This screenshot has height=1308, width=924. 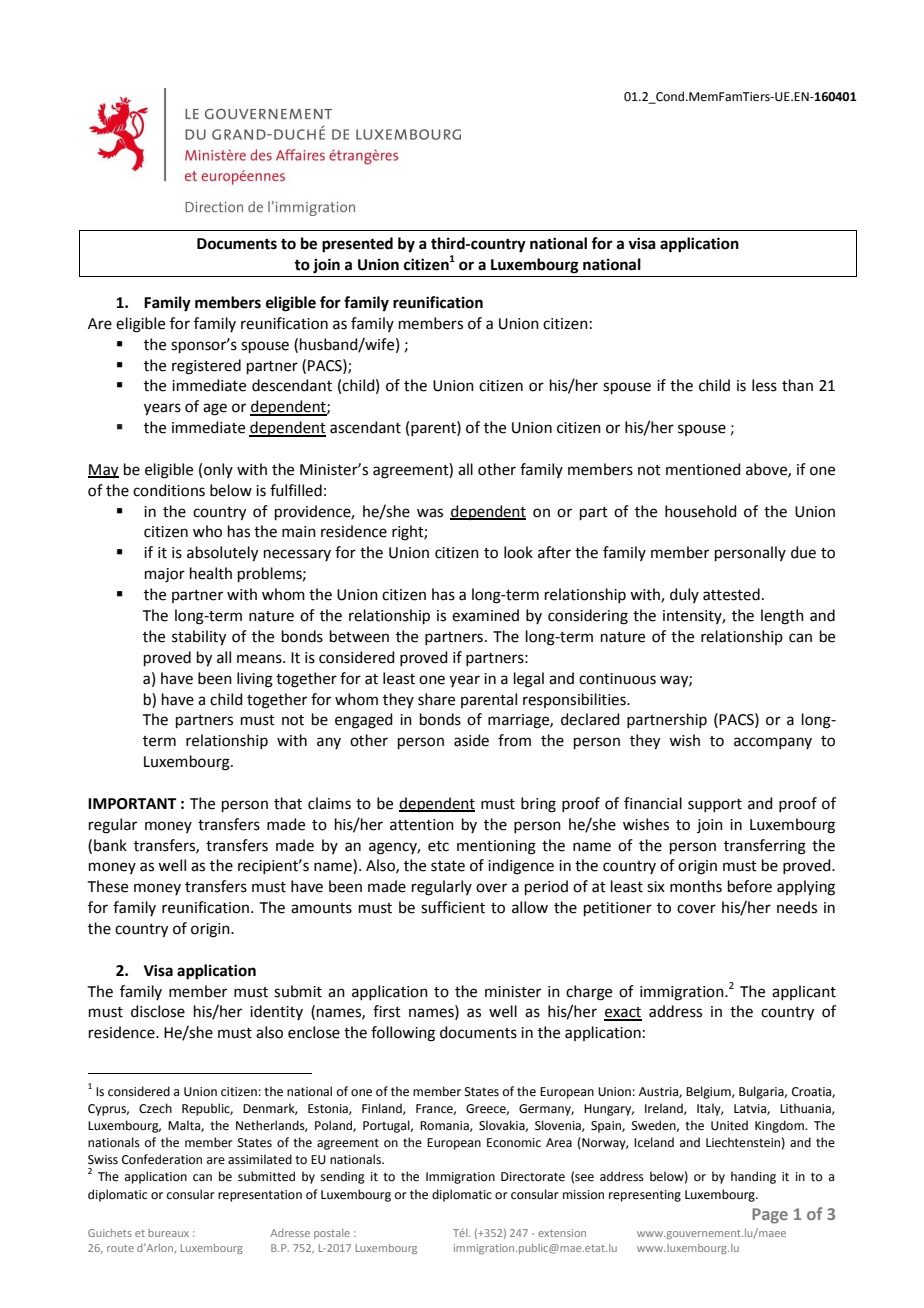 What do you see at coordinates (357, 245) in the screenshot?
I see `presented` at bounding box center [357, 245].
